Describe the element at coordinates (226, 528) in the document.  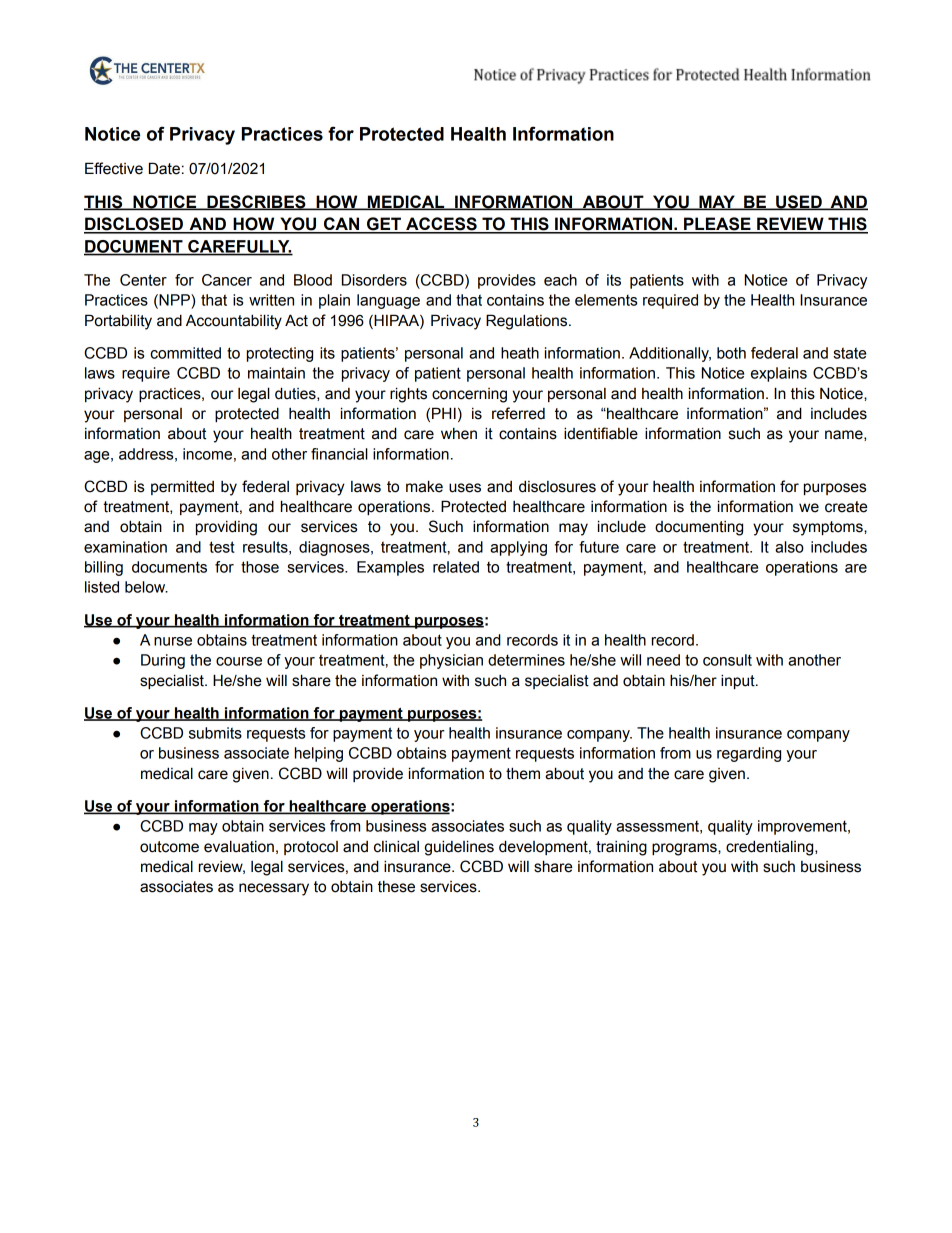
I see `providing` at that location.
